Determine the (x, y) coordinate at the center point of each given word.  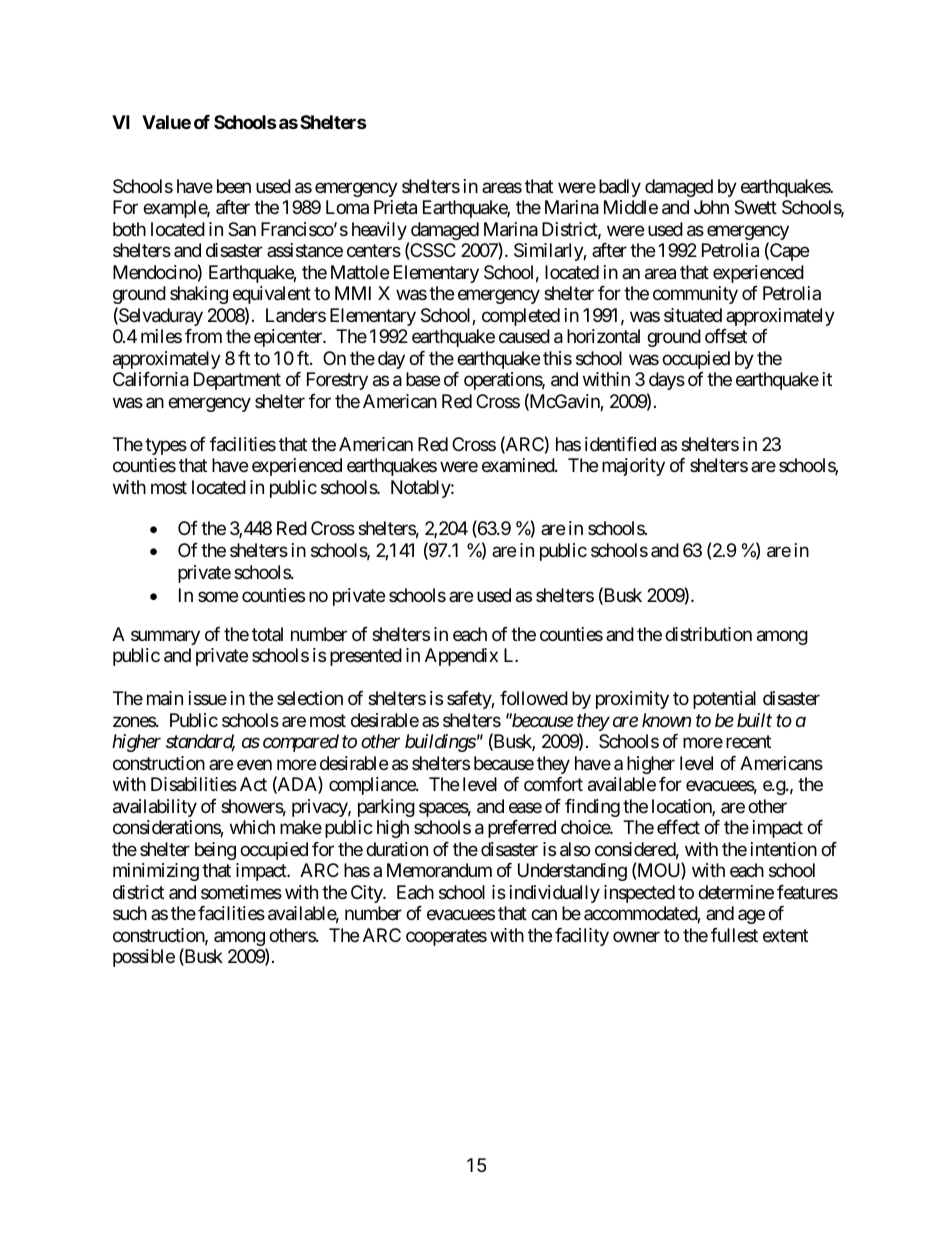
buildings (440, 743)
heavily (379, 231)
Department (237, 381)
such (130, 913)
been (234, 186)
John (711, 207)
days (667, 381)
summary (165, 637)
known (666, 720)
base (423, 379)
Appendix (461, 657)
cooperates (446, 937)
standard (200, 742)
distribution (708, 634)
